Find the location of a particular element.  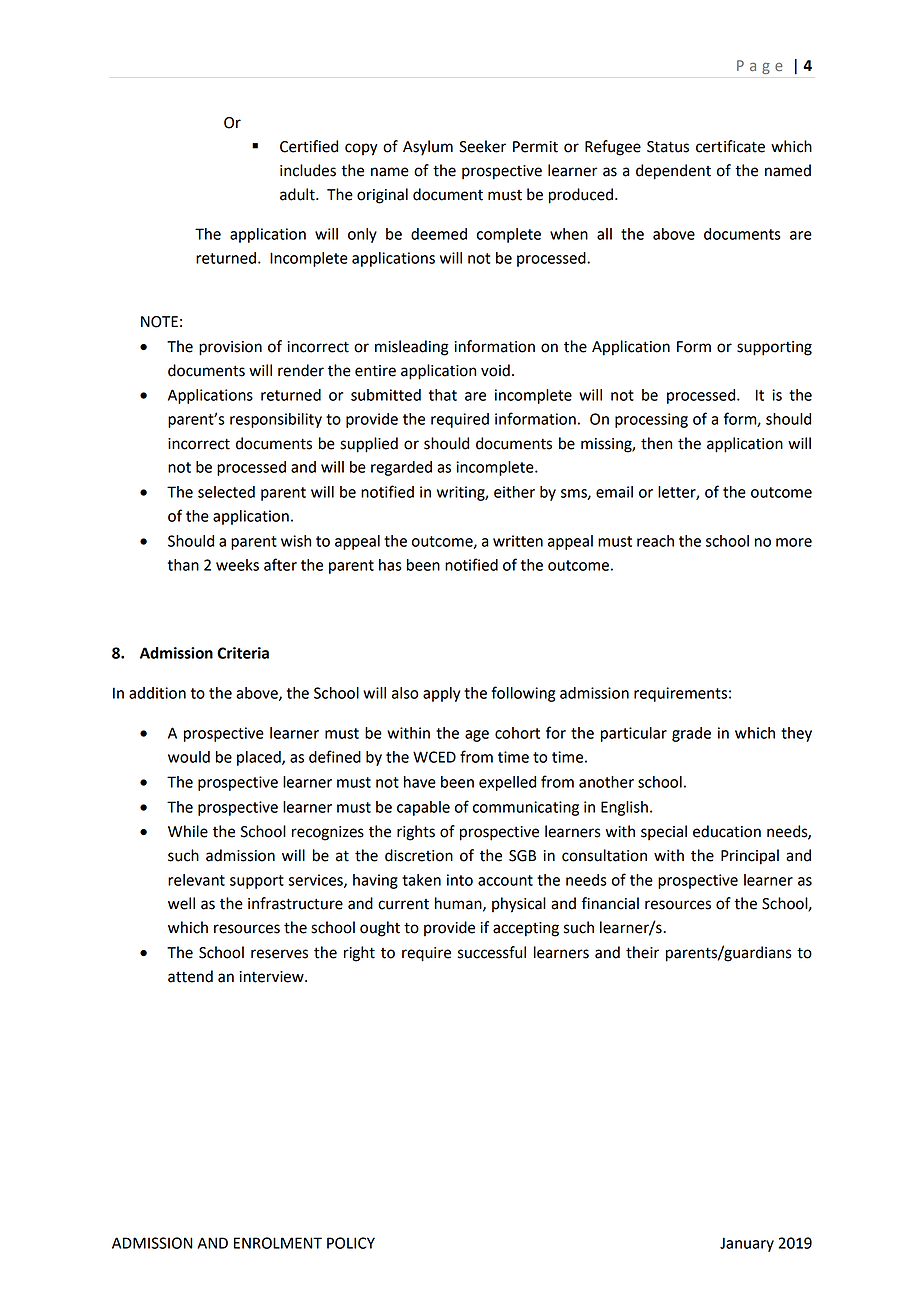

certificate is located at coordinates (730, 146).
